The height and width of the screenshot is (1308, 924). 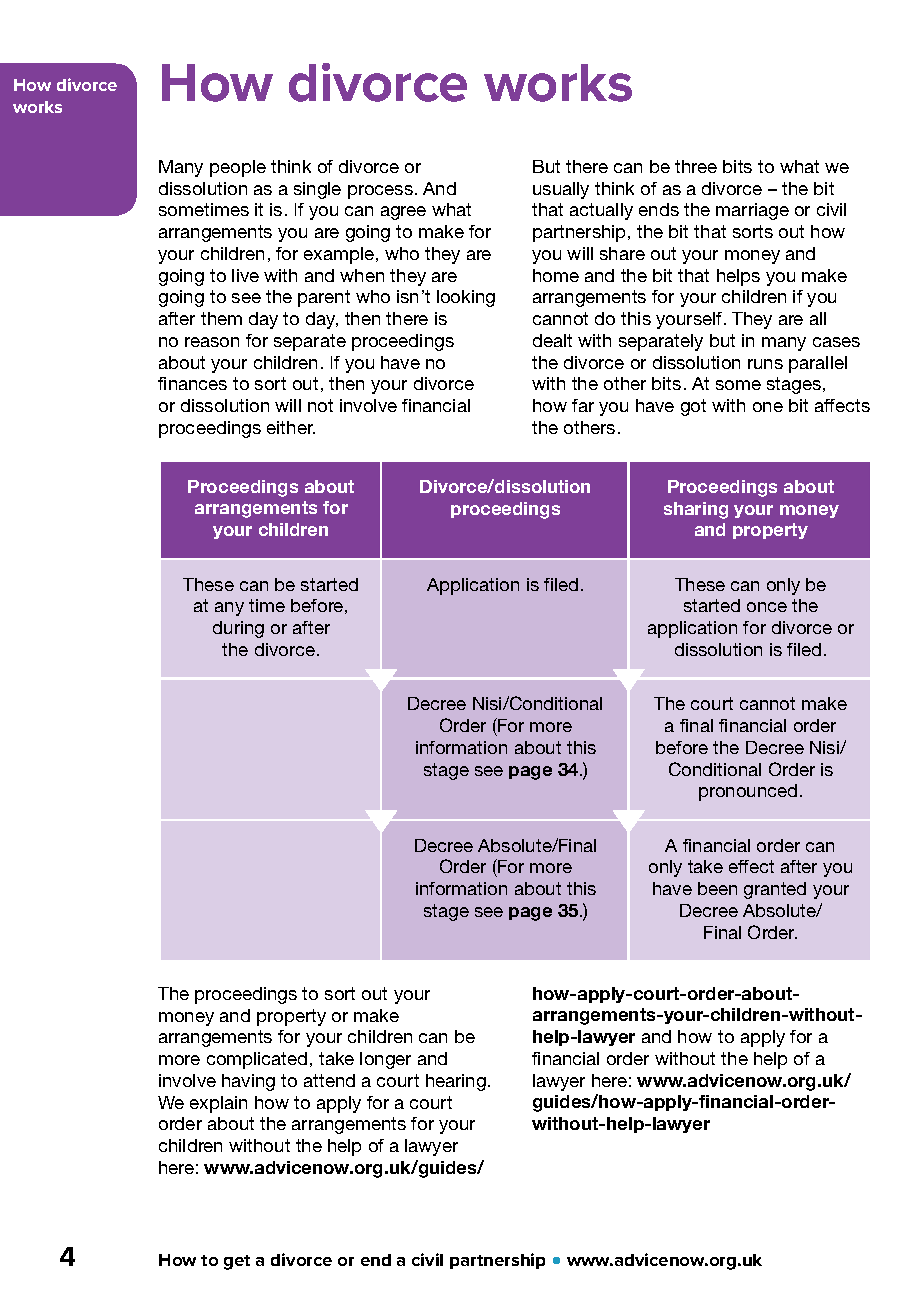 What do you see at coordinates (456, 1082) in the screenshot?
I see `hearing` at bounding box center [456, 1082].
